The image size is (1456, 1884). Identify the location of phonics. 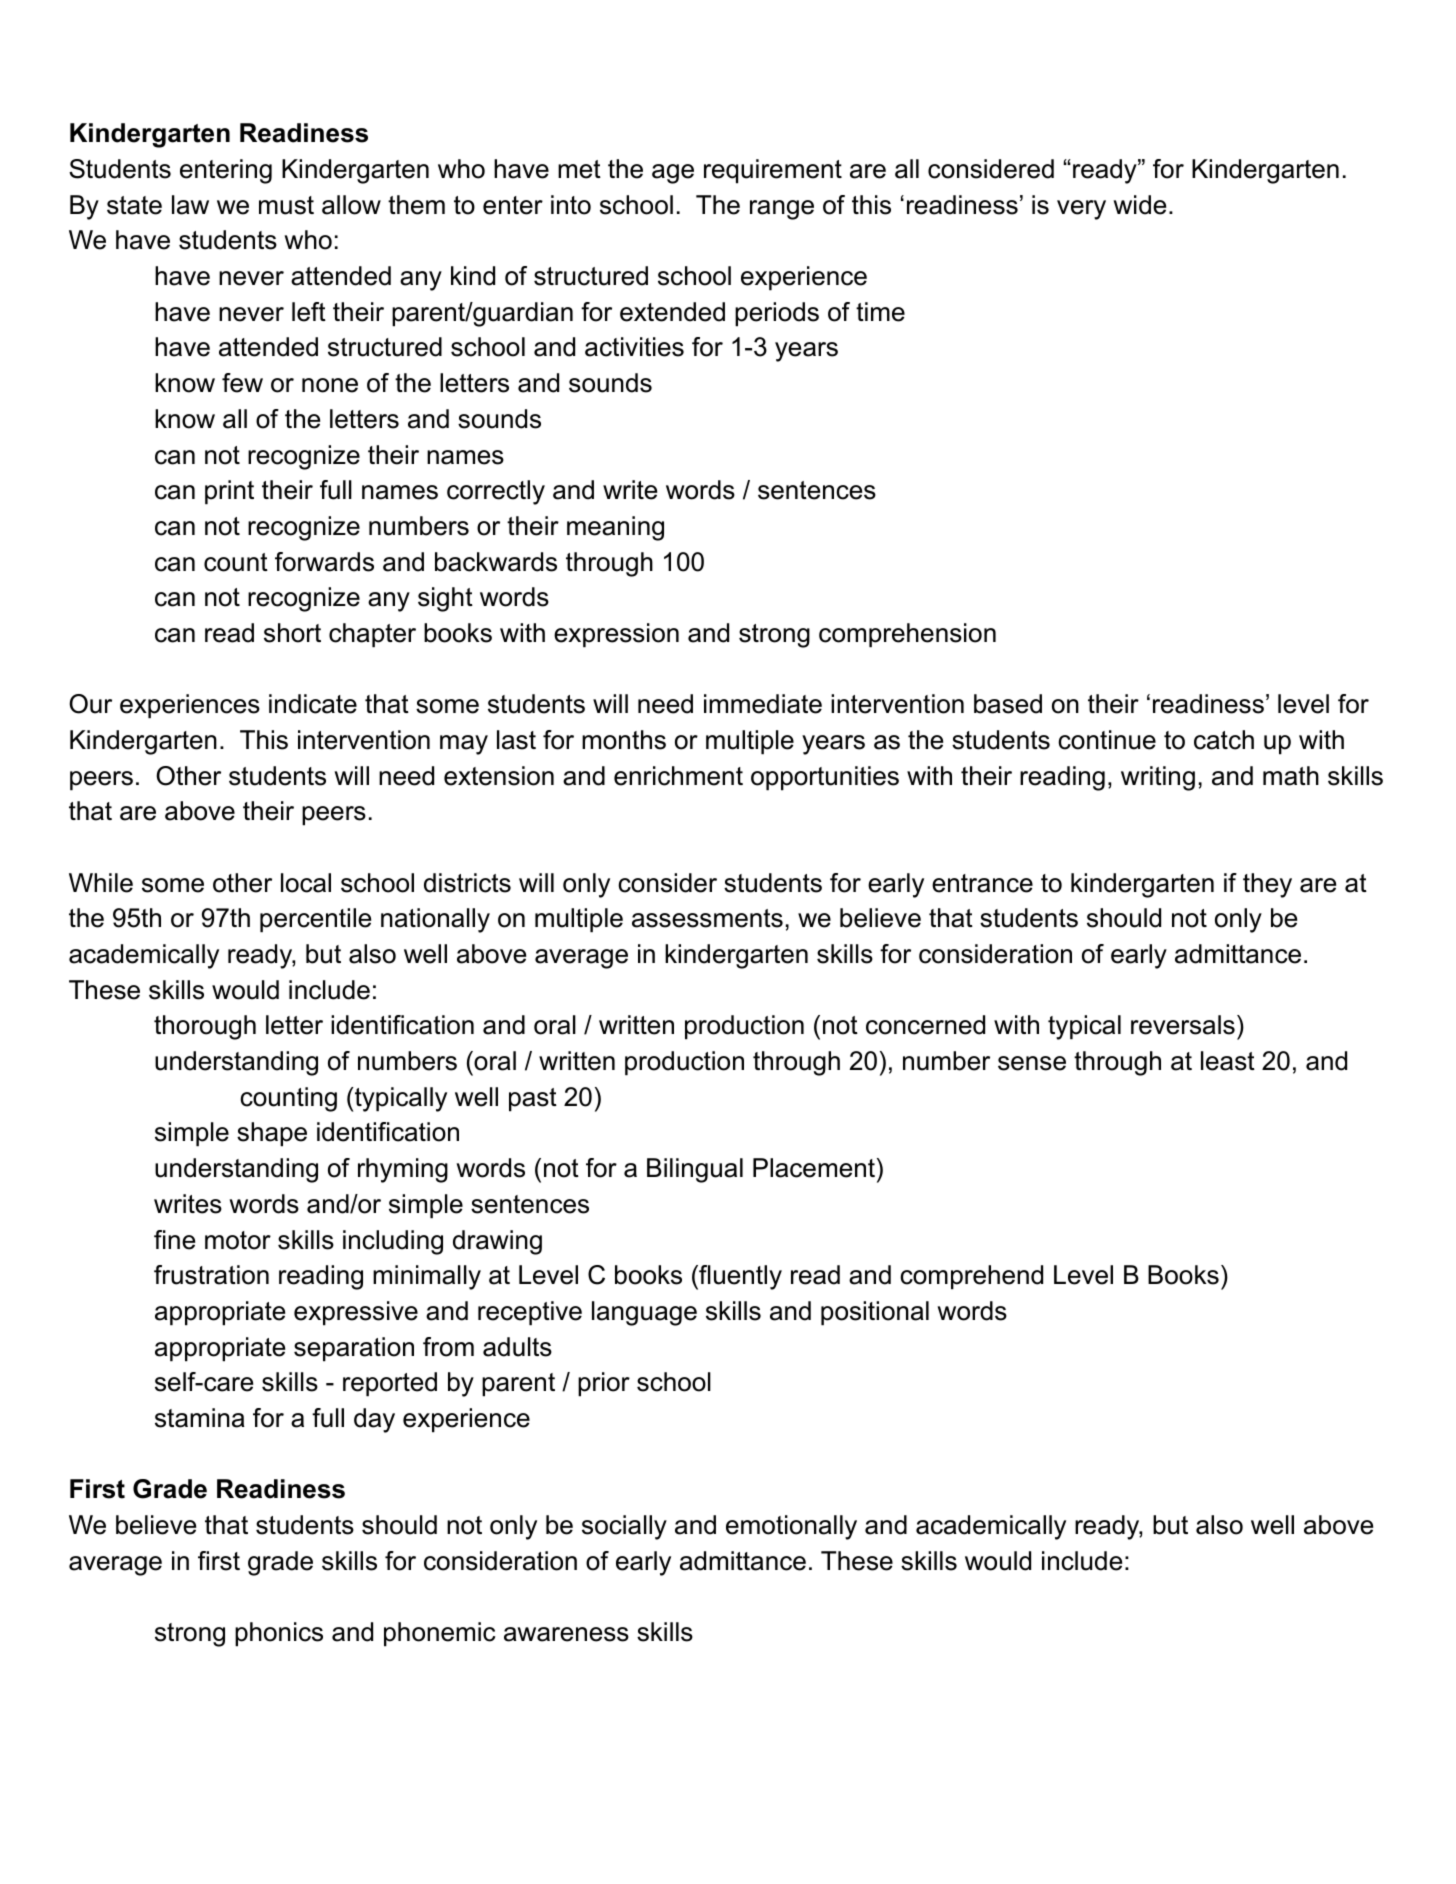
(279, 1634).
